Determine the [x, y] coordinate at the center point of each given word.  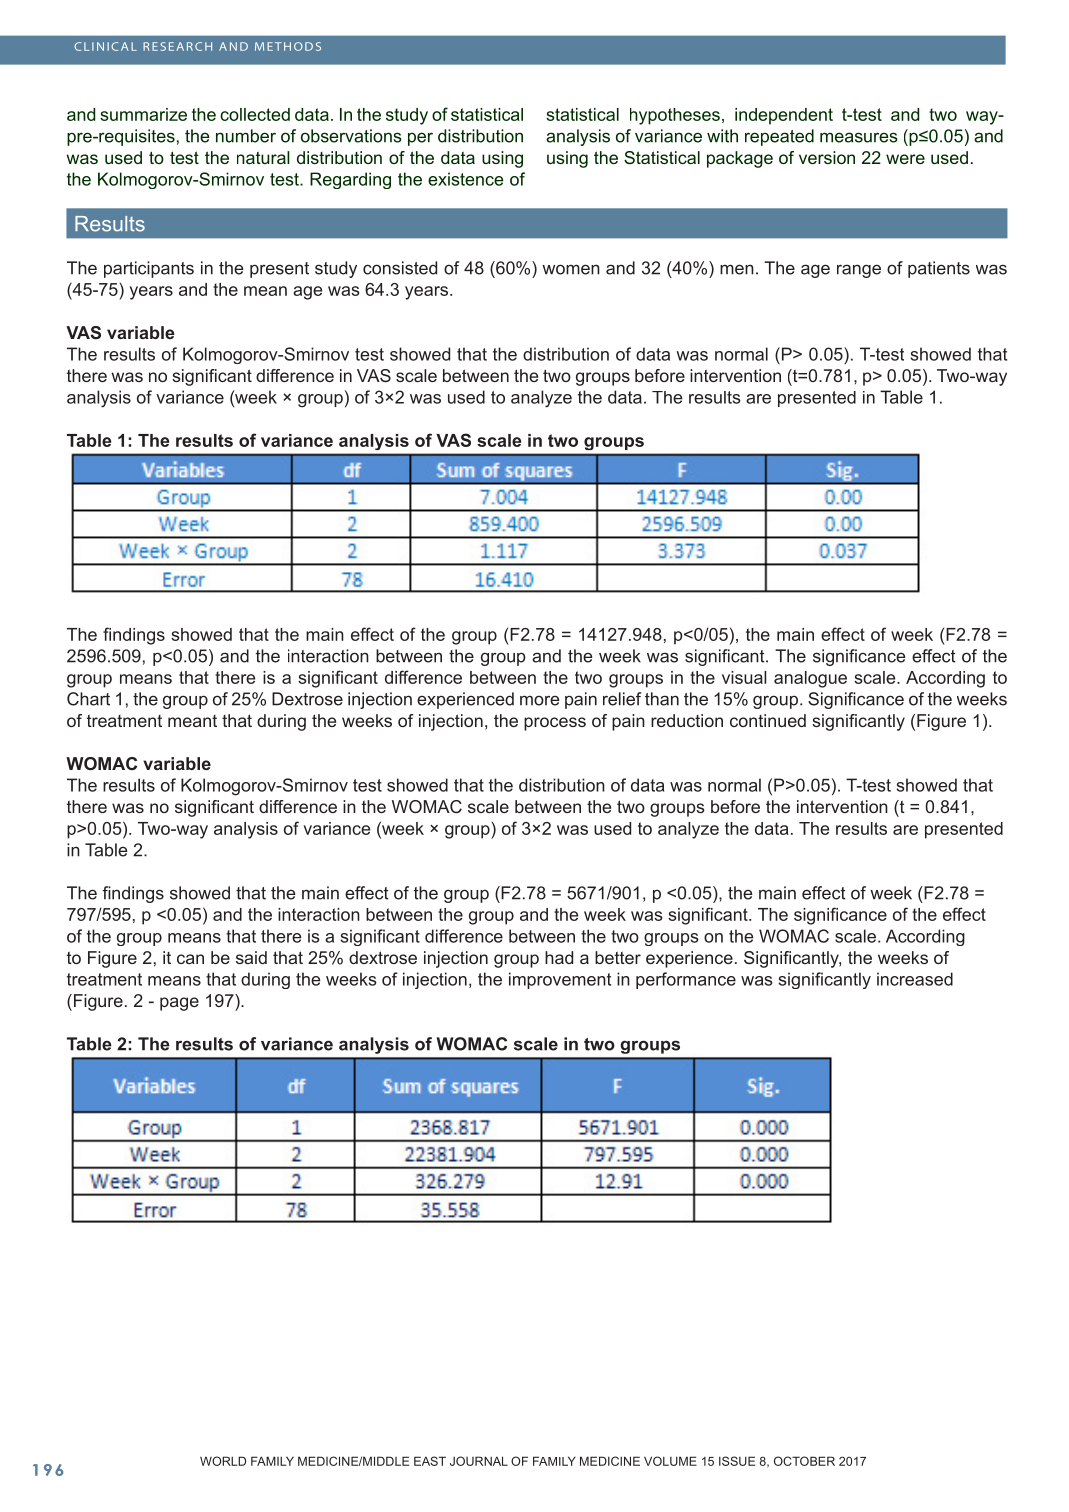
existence [466, 179]
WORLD [223, 1461]
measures [859, 137]
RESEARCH [177, 46]
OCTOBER [804, 1461]
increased [915, 979]
